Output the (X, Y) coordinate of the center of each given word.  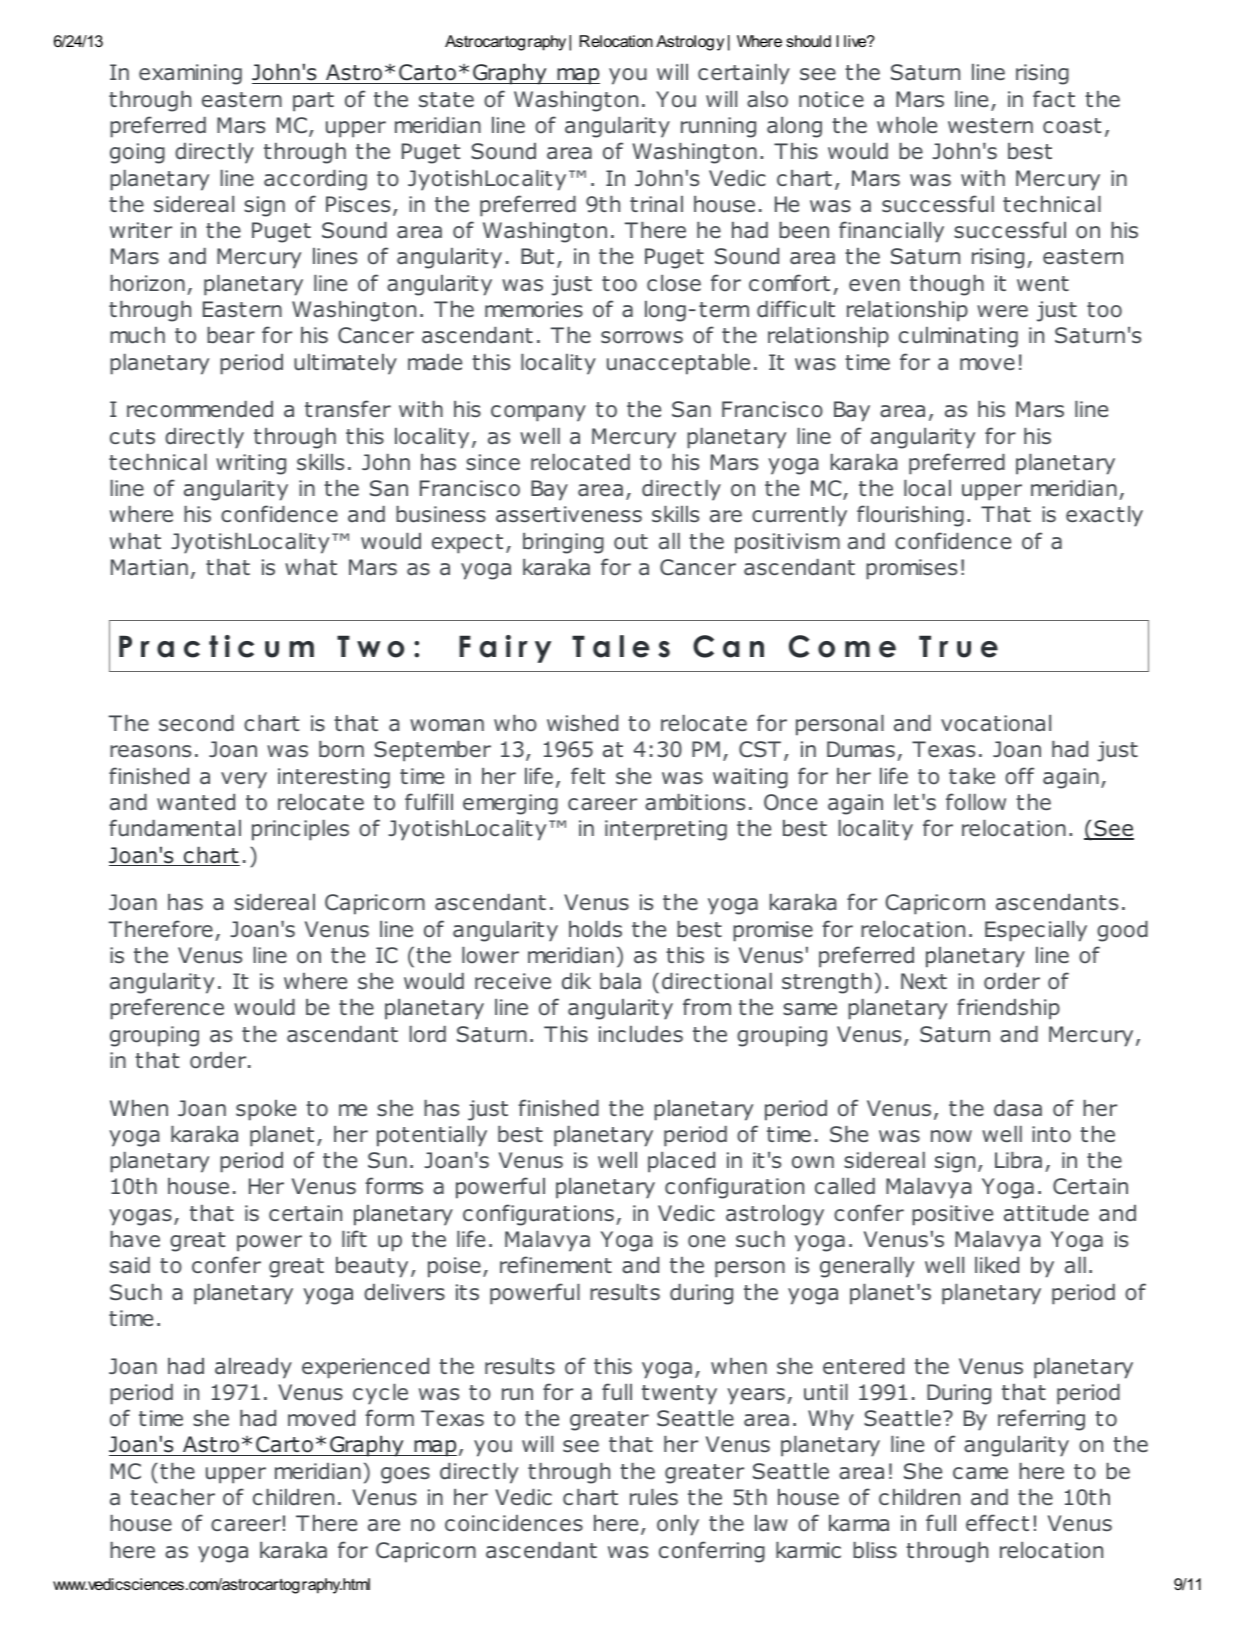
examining (190, 74)
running (718, 127)
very (244, 780)
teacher (172, 1497)
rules (654, 1497)
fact (1054, 99)
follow (976, 802)
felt (588, 775)
